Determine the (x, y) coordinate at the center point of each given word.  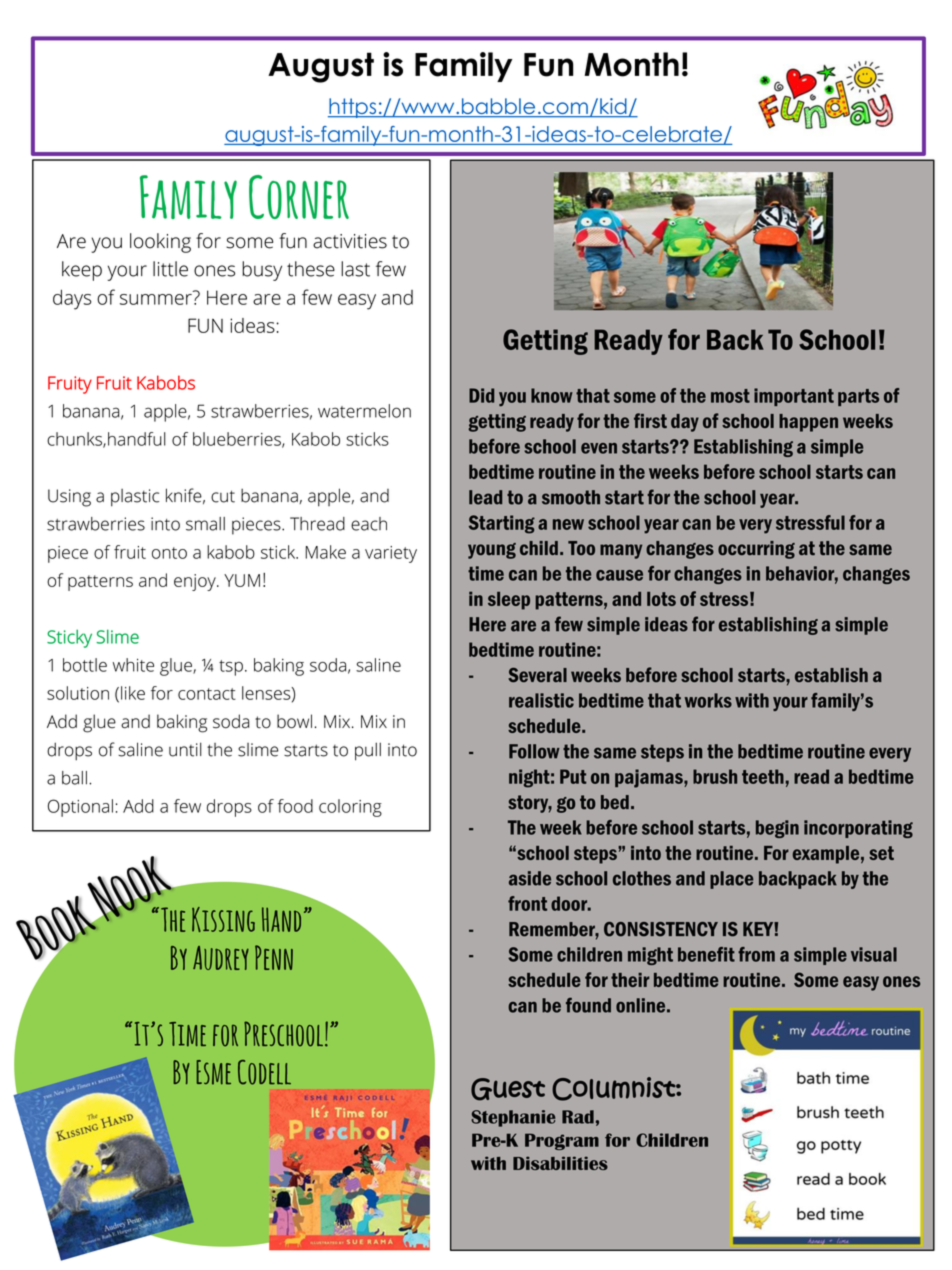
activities (350, 241)
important (794, 397)
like (133, 693)
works (708, 700)
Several (537, 675)
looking (160, 243)
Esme (214, 1072)
